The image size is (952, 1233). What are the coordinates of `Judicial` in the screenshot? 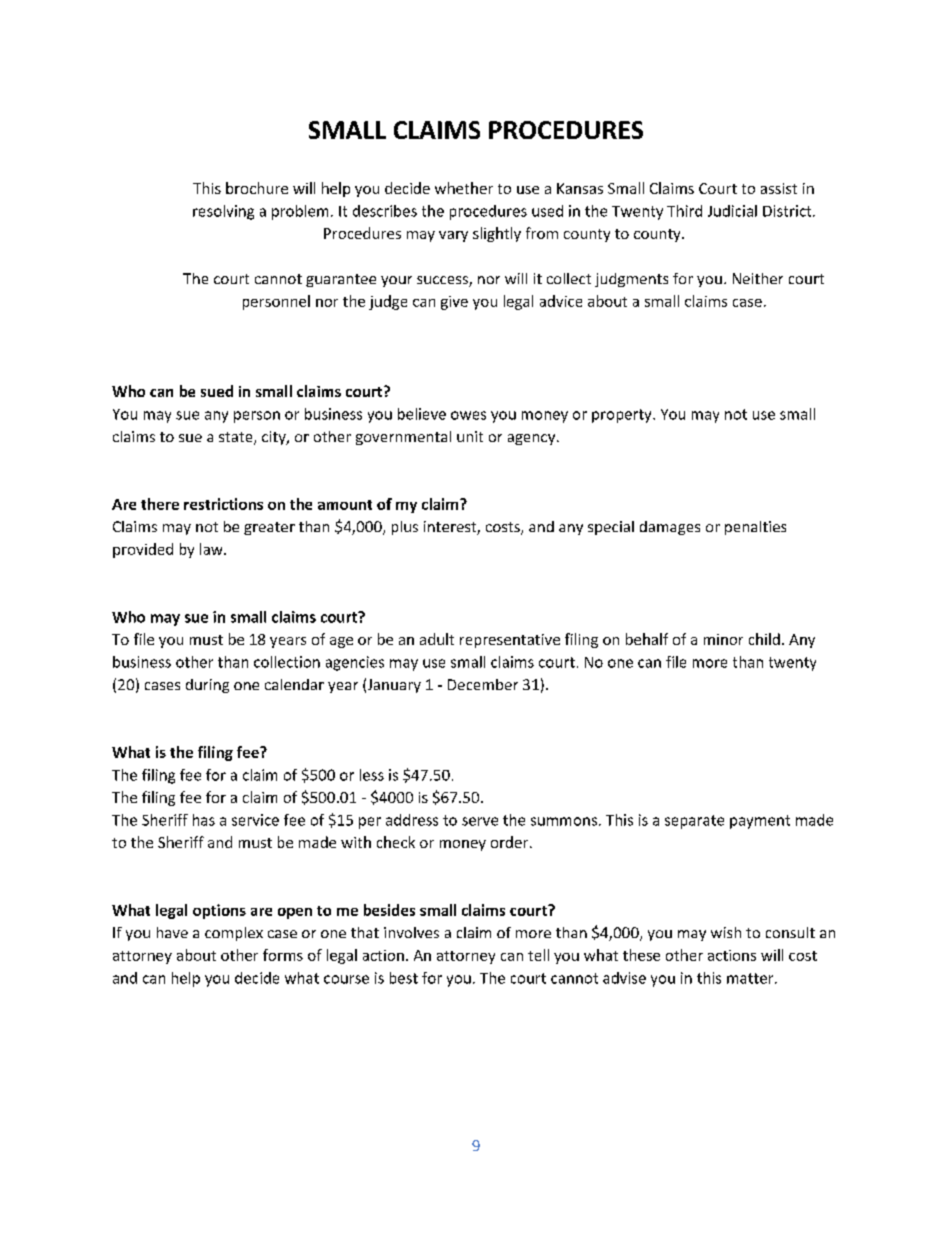 It's located at (732, 211).
